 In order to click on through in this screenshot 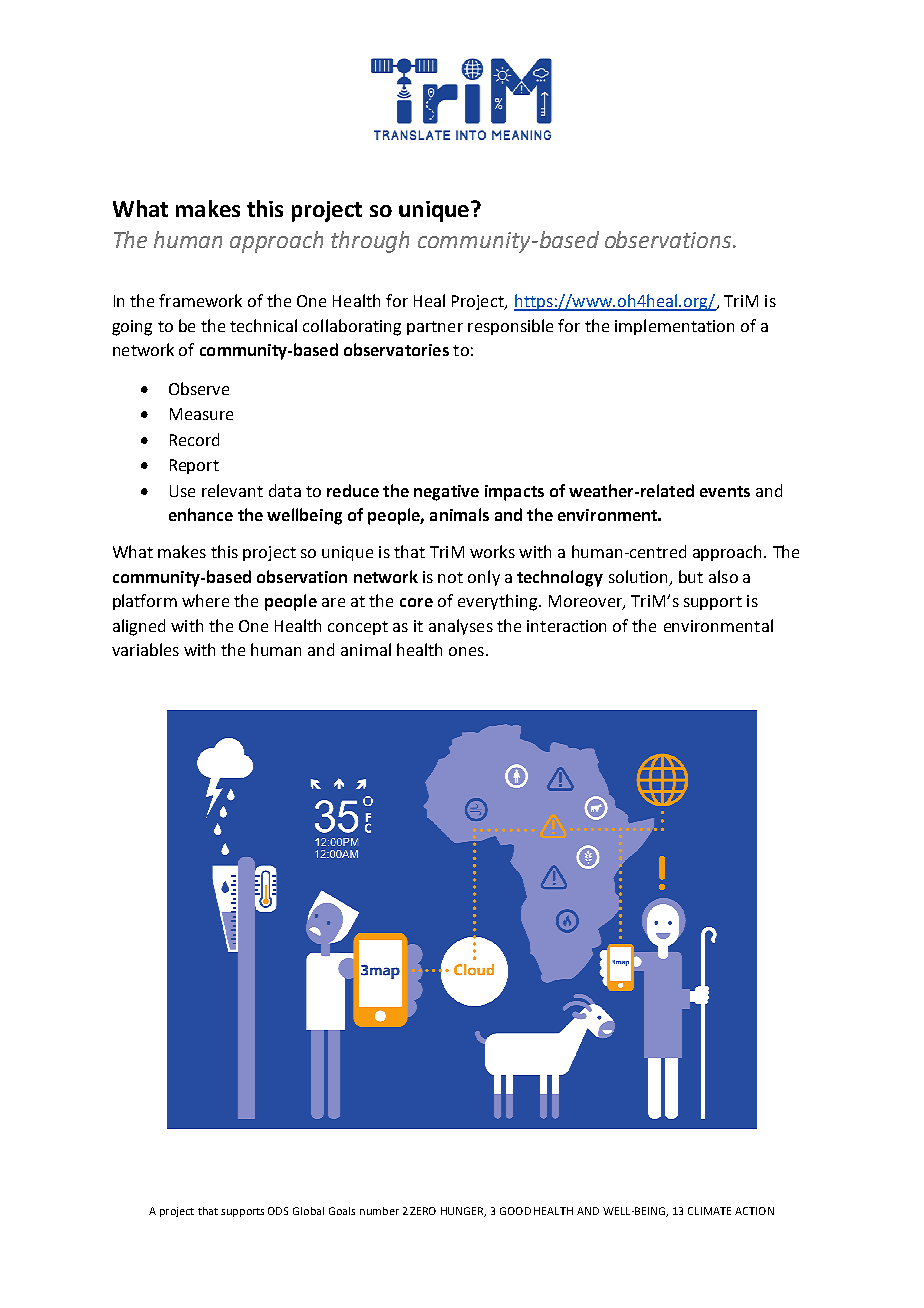, I will do `click(370, 242)`.
